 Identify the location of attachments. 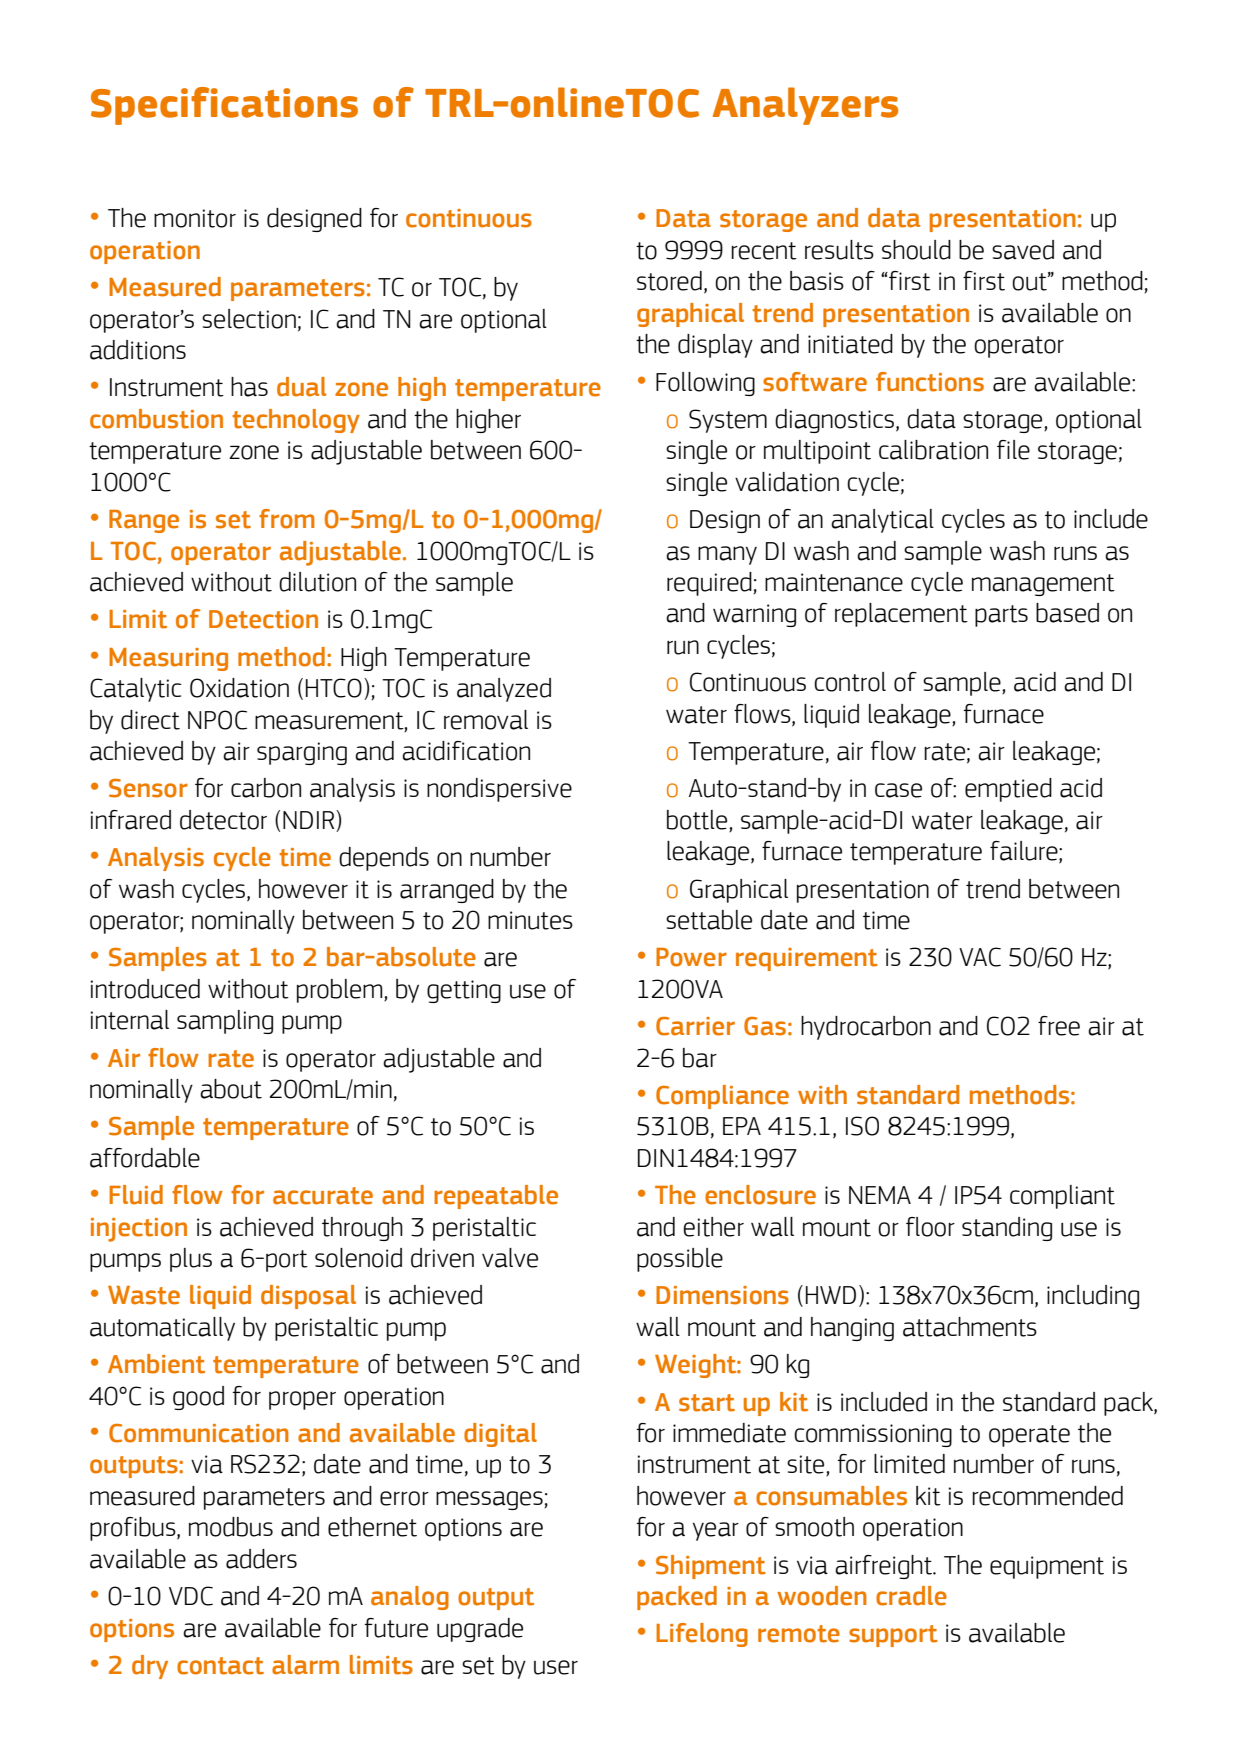
(970, 1327).
